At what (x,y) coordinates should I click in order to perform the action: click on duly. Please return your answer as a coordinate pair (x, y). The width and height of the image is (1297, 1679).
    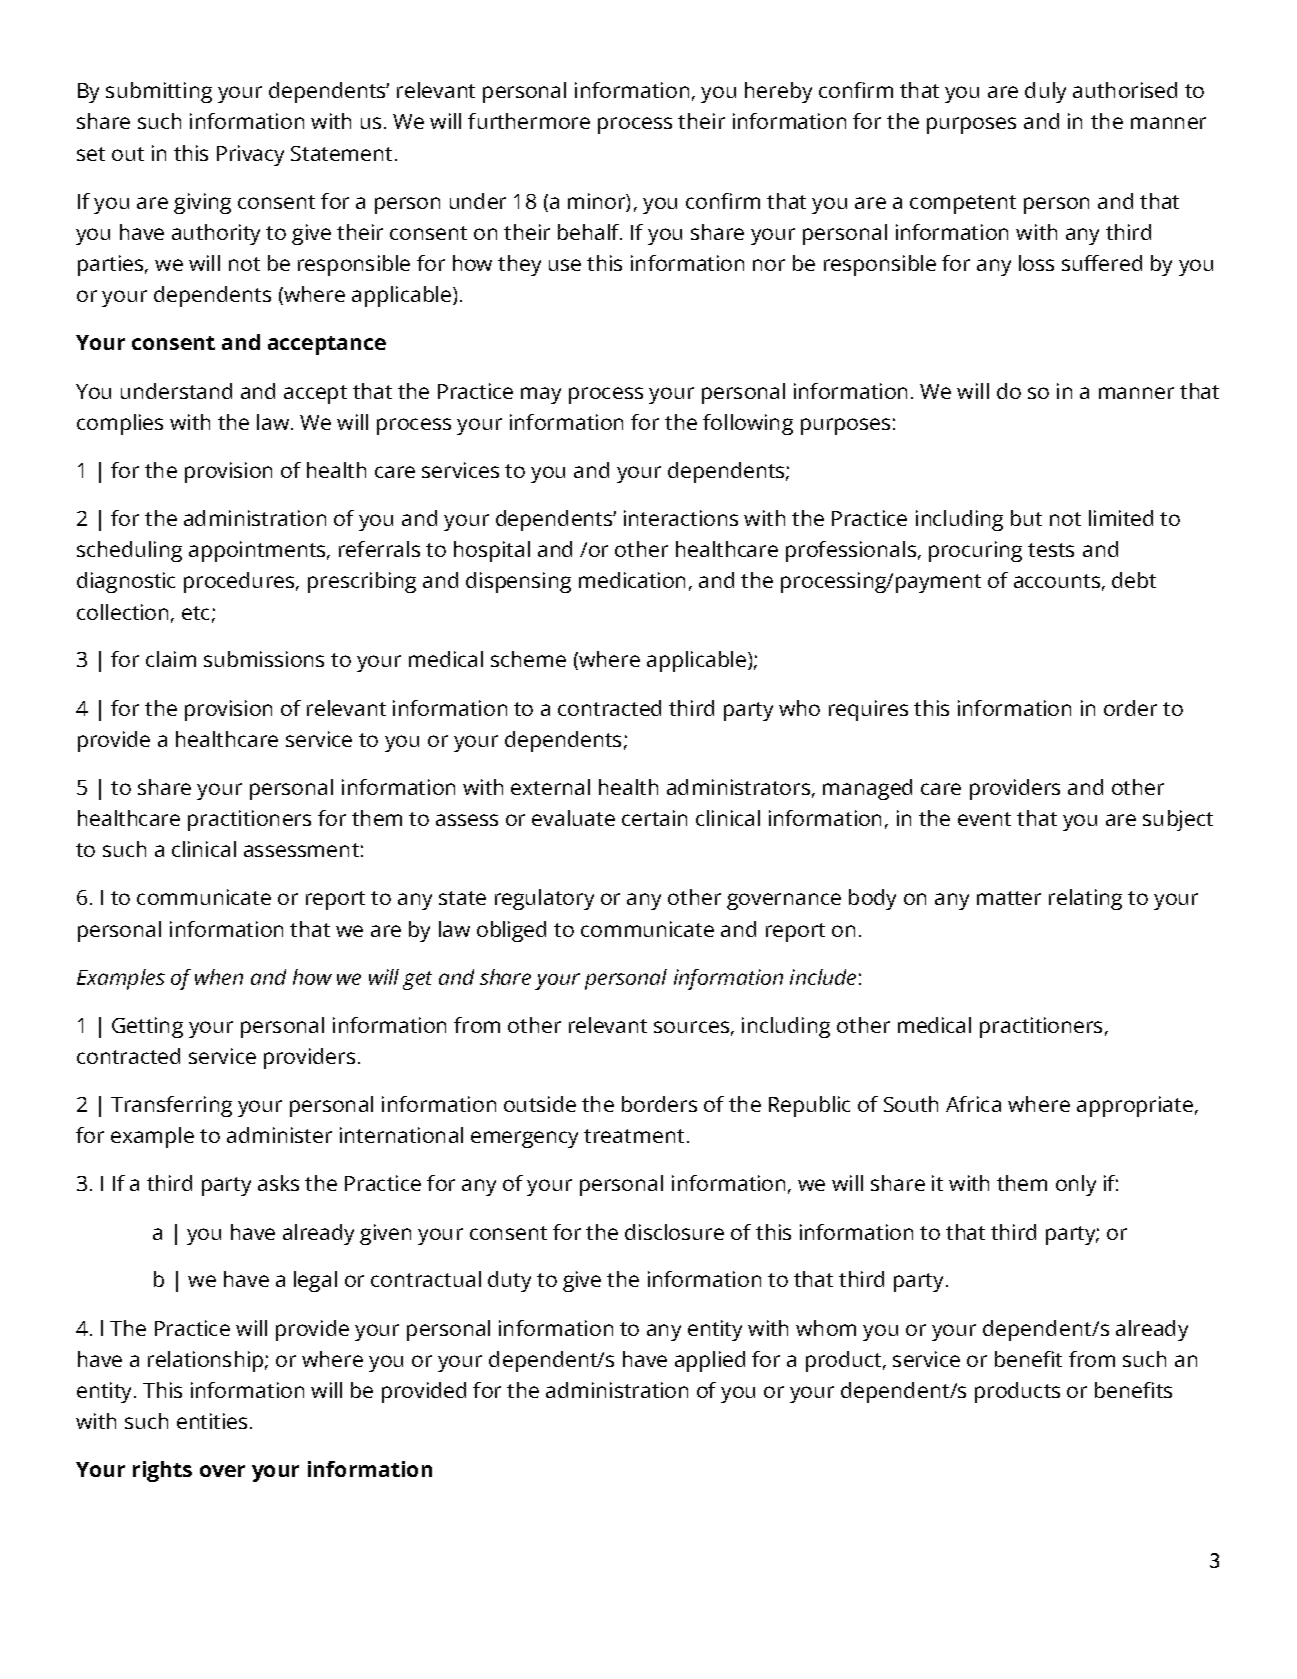
    Looking at the image, I should click on (1045, 92).
